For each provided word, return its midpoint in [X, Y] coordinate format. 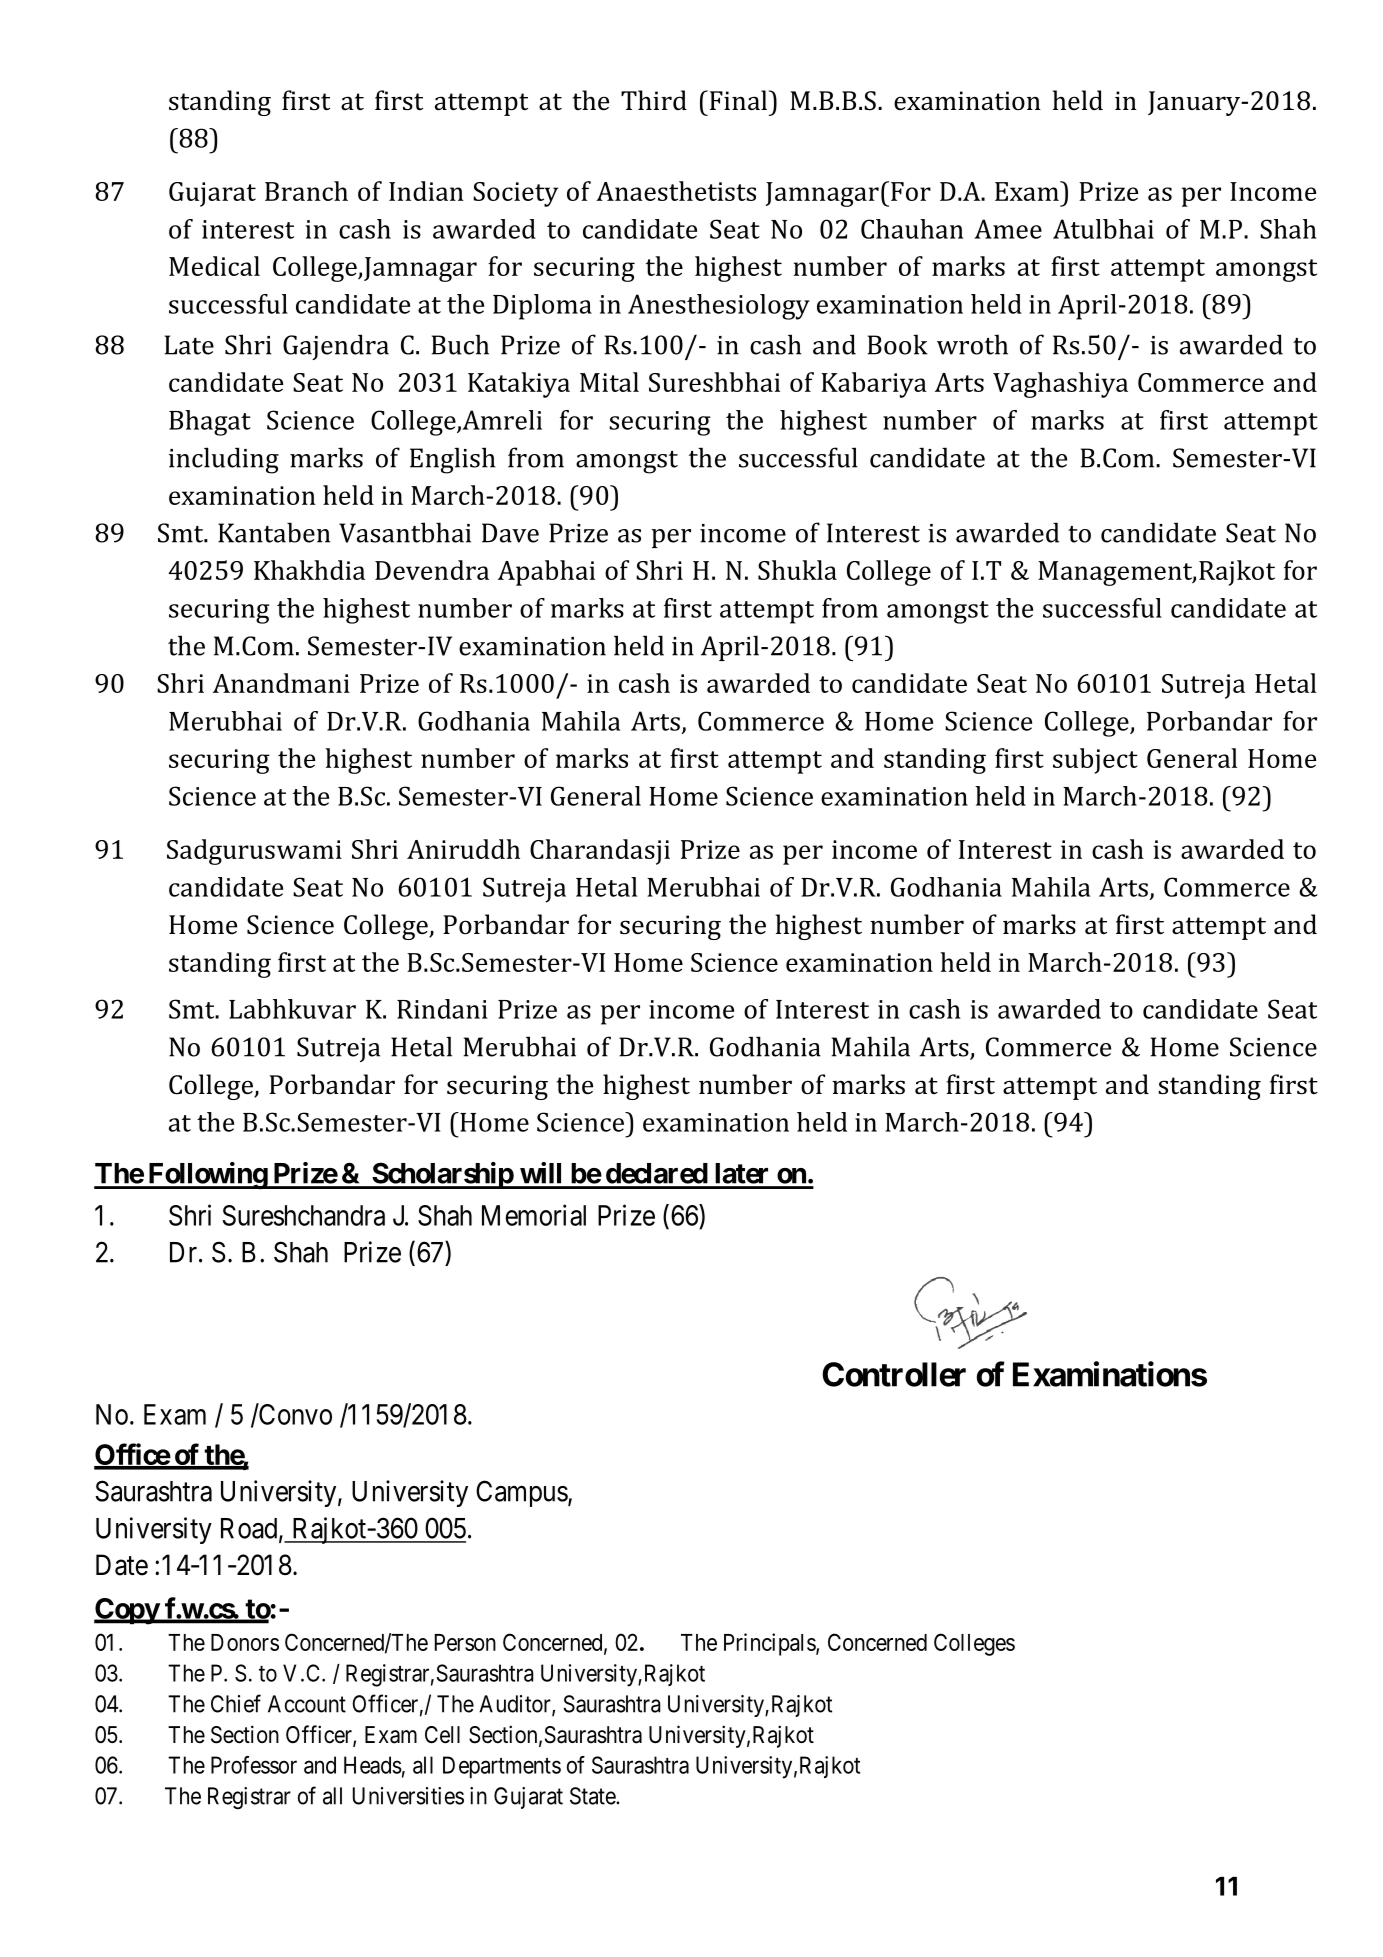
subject [1095, 761]
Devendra [432, 570]
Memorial [534, 1215]
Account [307, 1704]
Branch [306, 191]
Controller [894, 1374]
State [593, 1796]
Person [465, 1642]
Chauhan [912, 229]
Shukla [797, 570]
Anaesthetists [676, 191]
